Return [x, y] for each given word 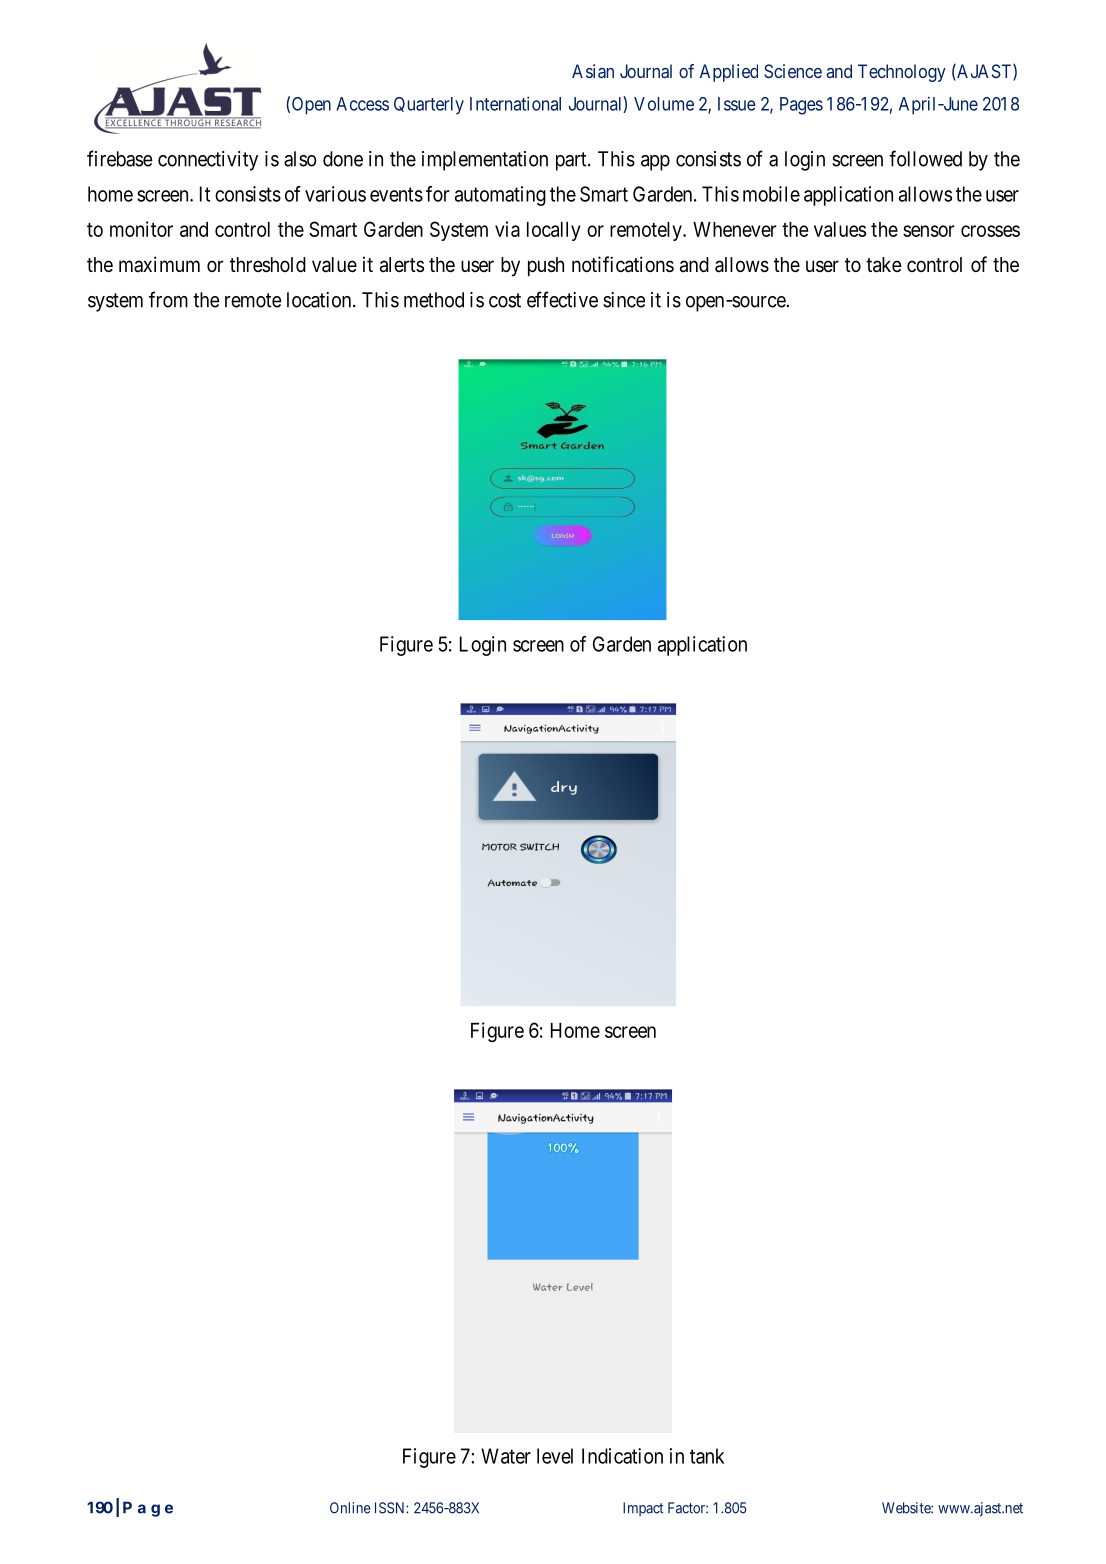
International [515, 103]
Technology [902, 73]
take [884, 265]
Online [350, 1508]
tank [707, 1456]
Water [506, 1456]
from [168, 299]
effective [562, 299]
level [555, 1456]
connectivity [208, 161]
